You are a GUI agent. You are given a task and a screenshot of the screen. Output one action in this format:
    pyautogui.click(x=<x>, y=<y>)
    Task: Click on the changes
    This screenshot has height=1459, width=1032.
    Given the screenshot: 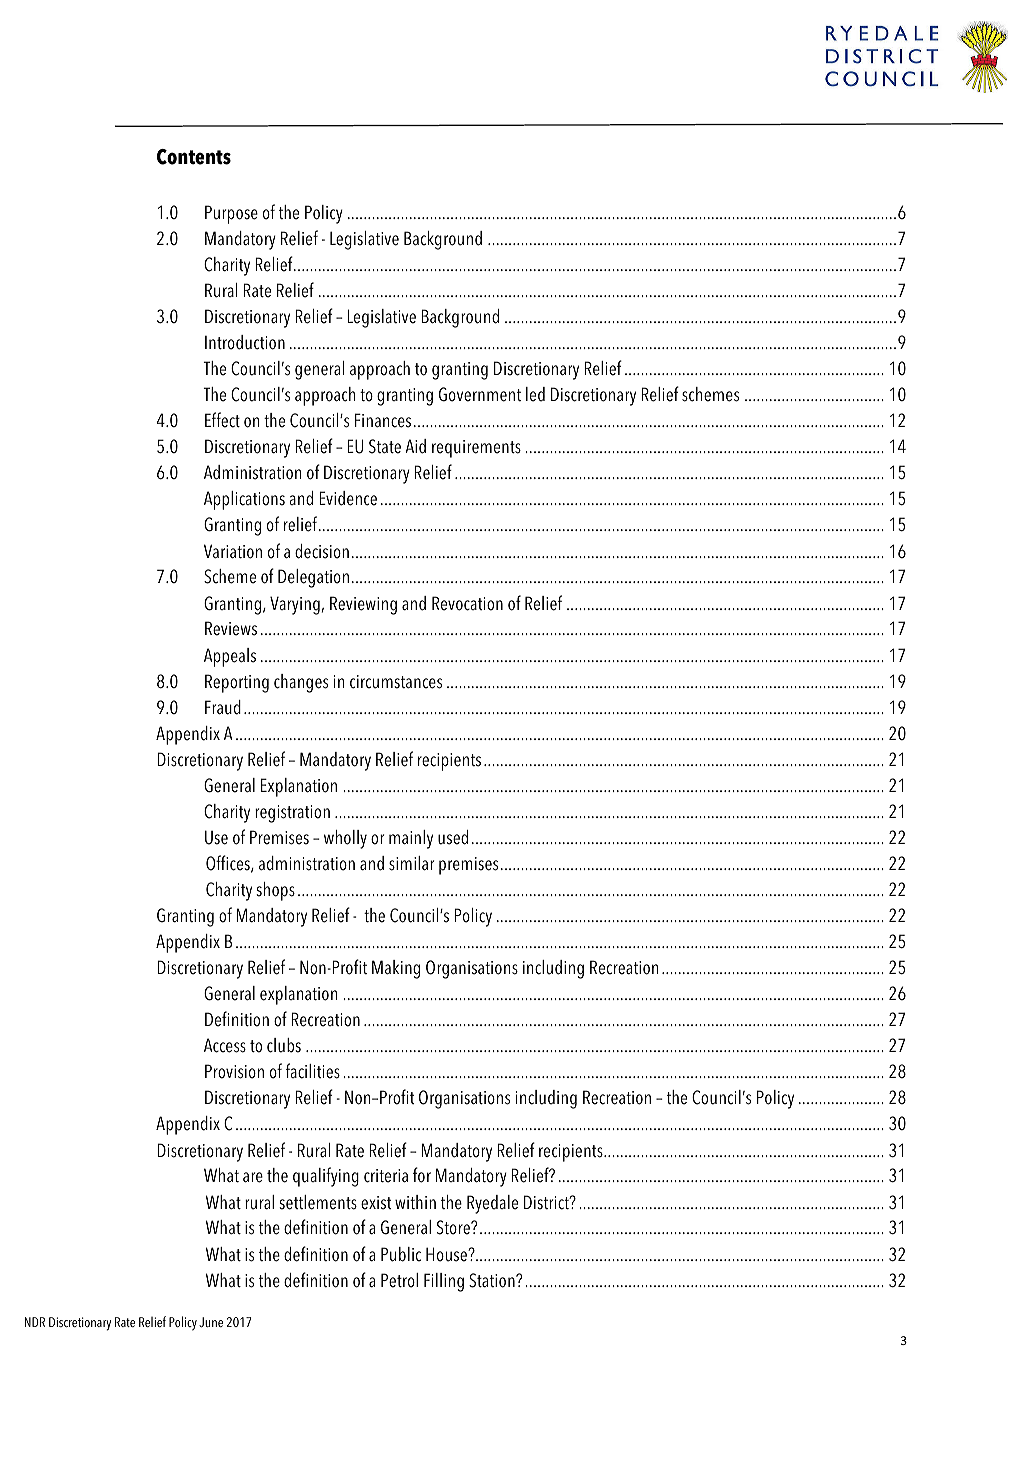 What is the action you would take?
    pyautogui.click(x=301, y=683)
